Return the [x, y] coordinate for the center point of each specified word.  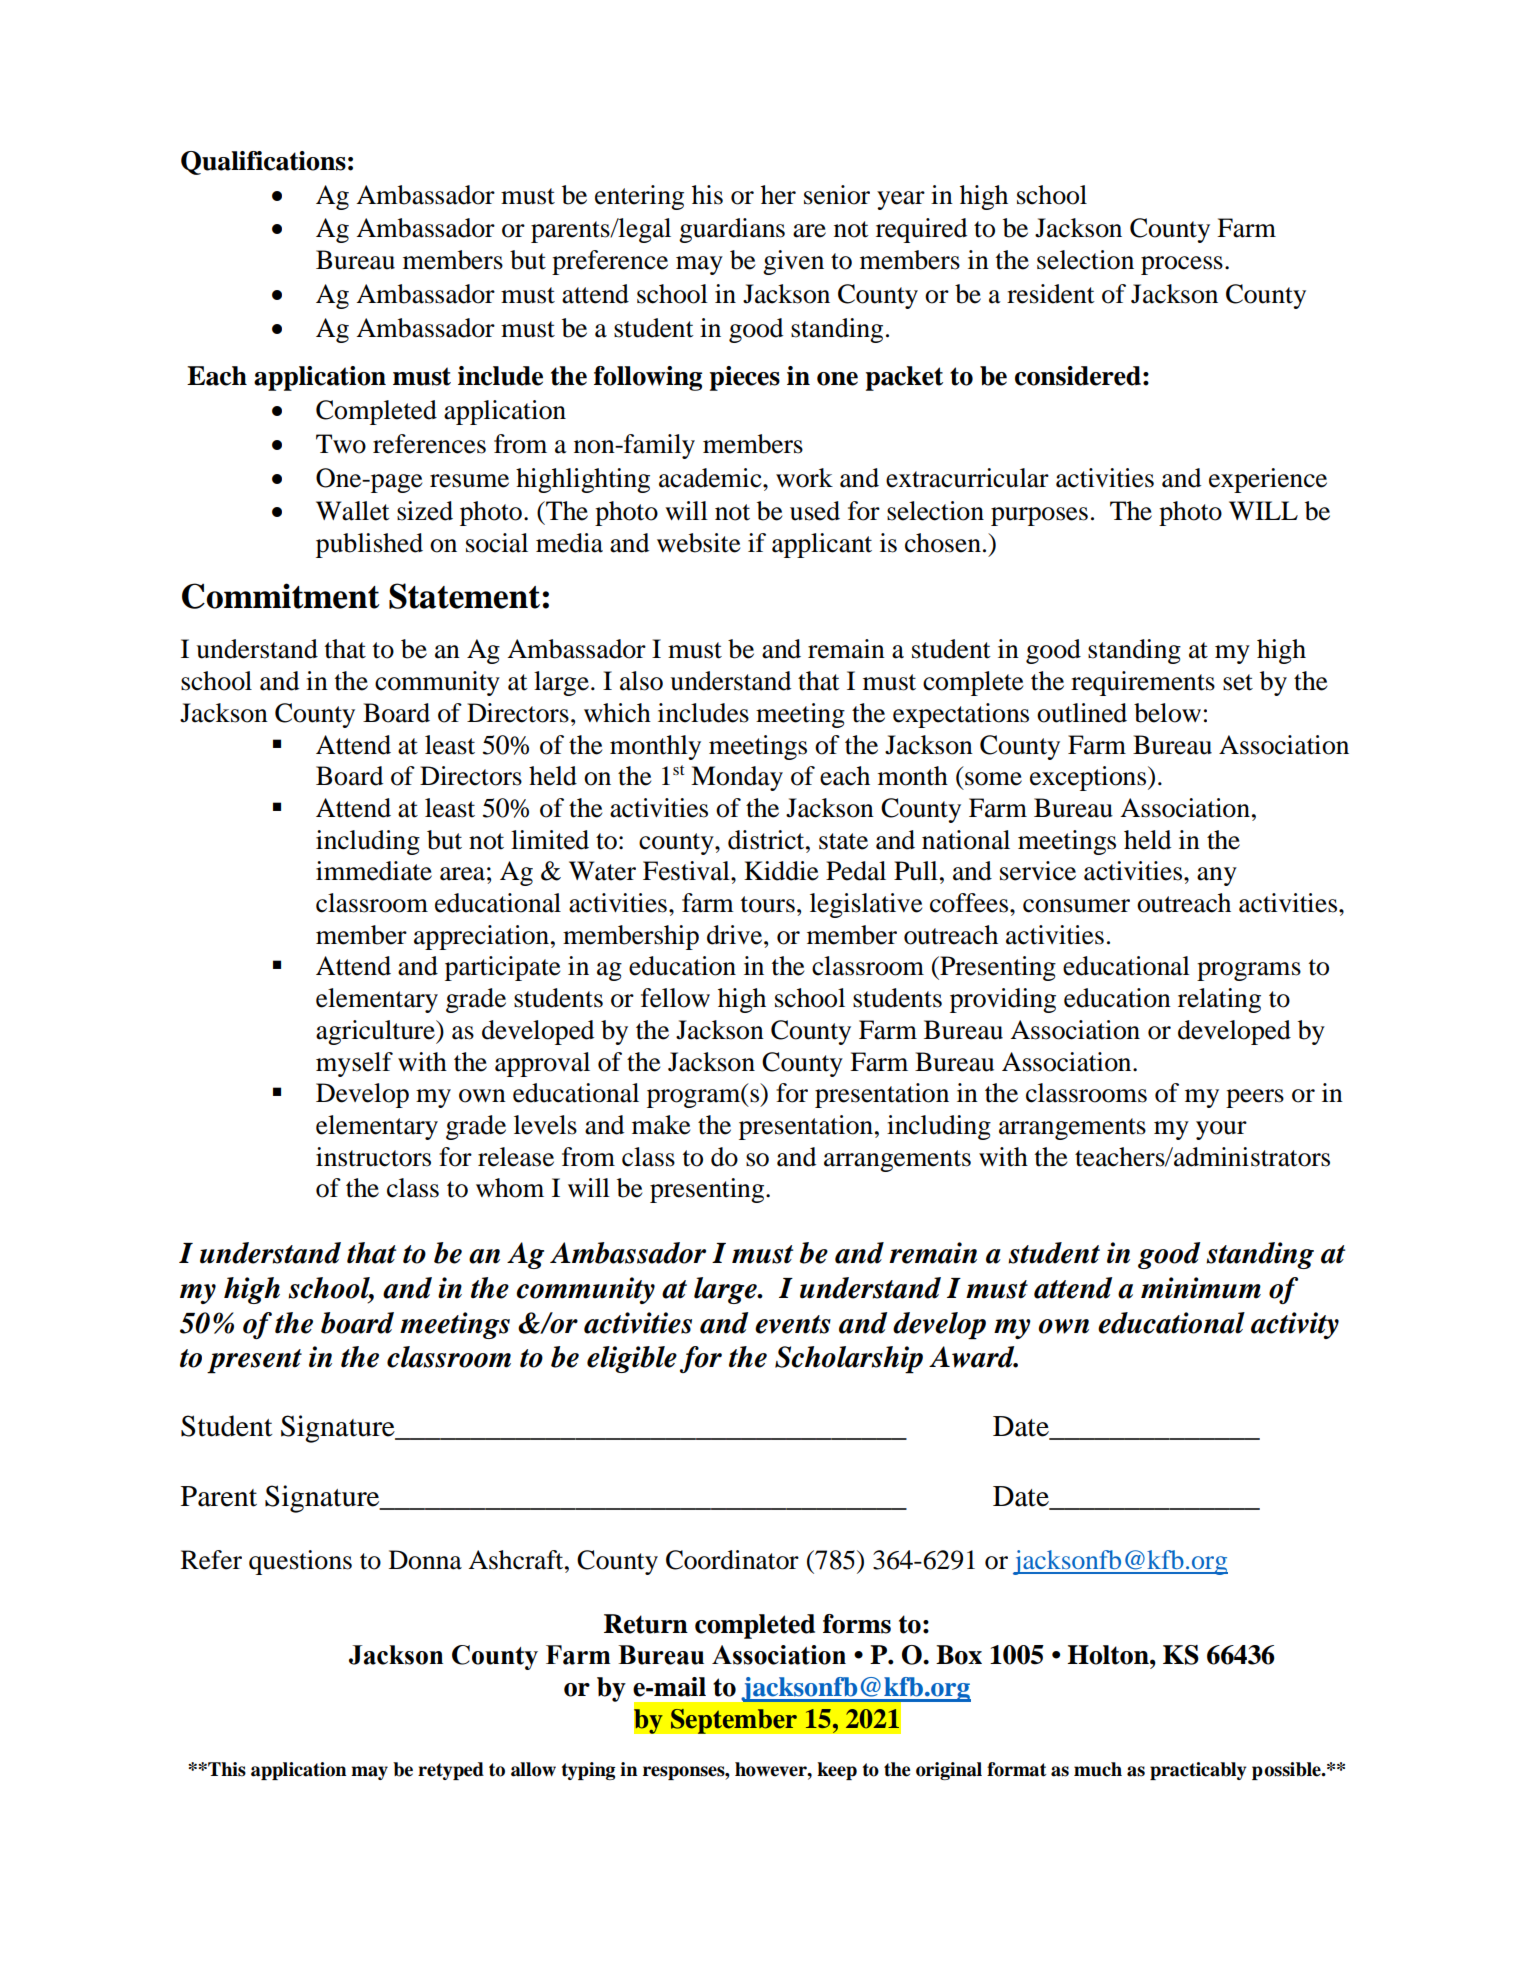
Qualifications [263, 163]
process [1182, 265]
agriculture [376, 1032]
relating [1219, 1000]
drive [736, 935]
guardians [732, 230]
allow [533, 1769]
